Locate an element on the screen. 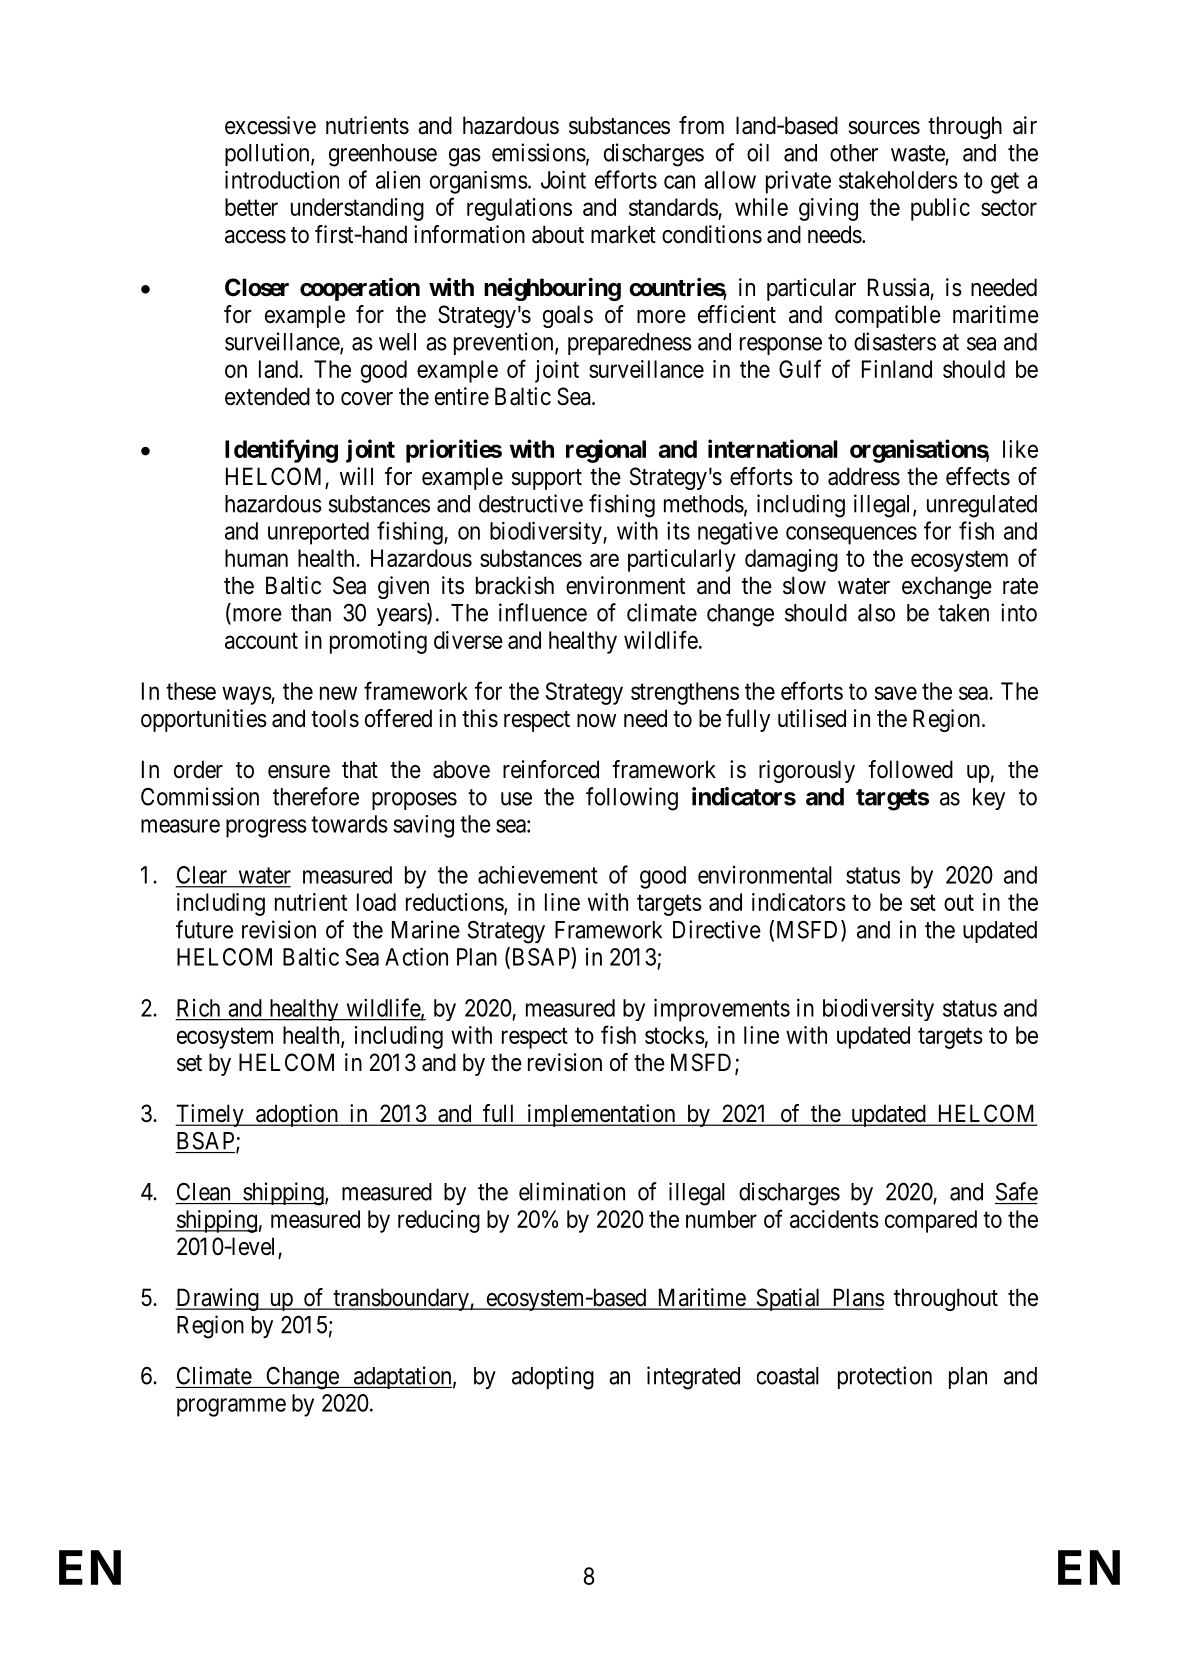 The image size is (1177, 1665). following is located at coordinates (632, 799).
